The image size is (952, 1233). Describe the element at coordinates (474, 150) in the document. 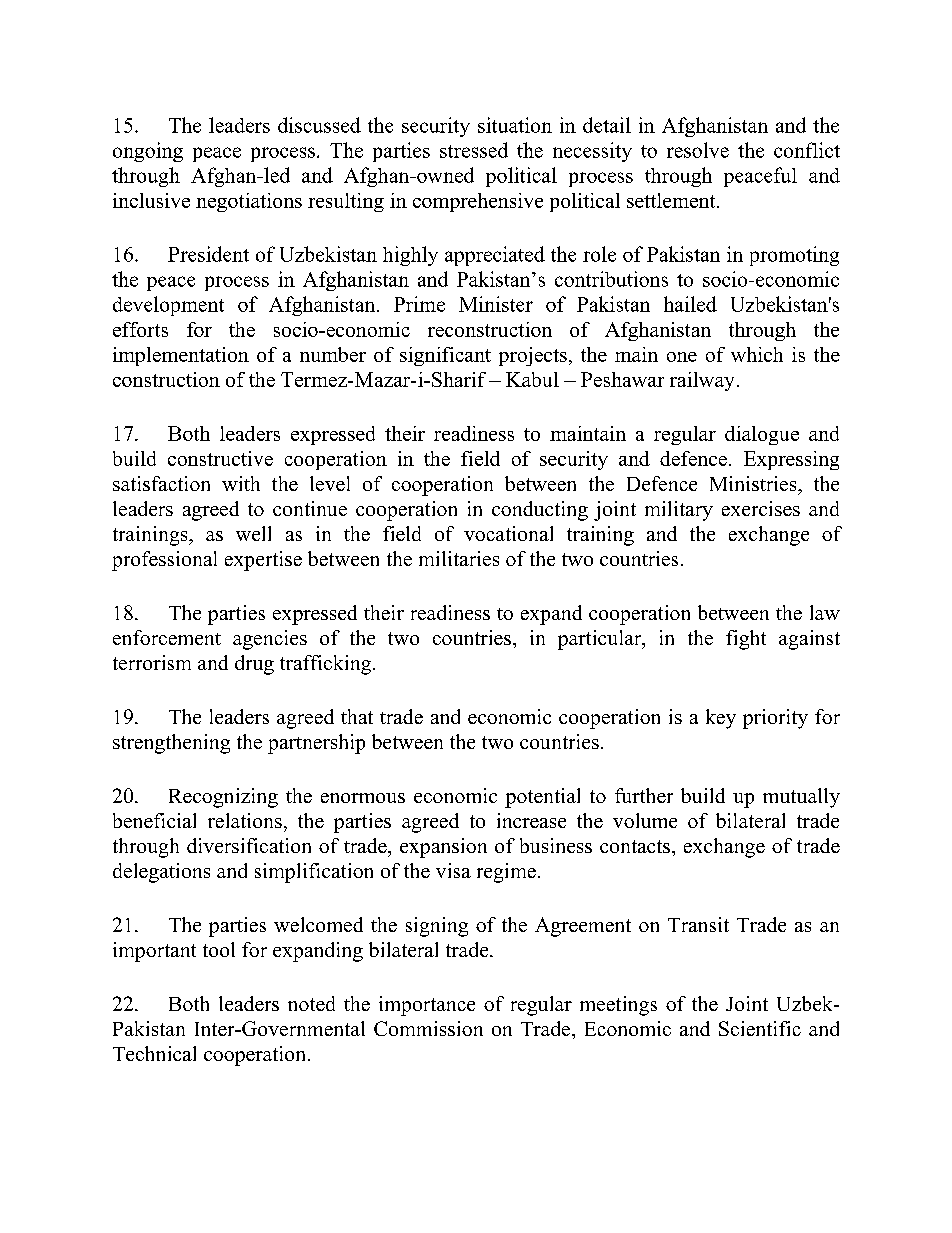

I see `stressed` at that location.
